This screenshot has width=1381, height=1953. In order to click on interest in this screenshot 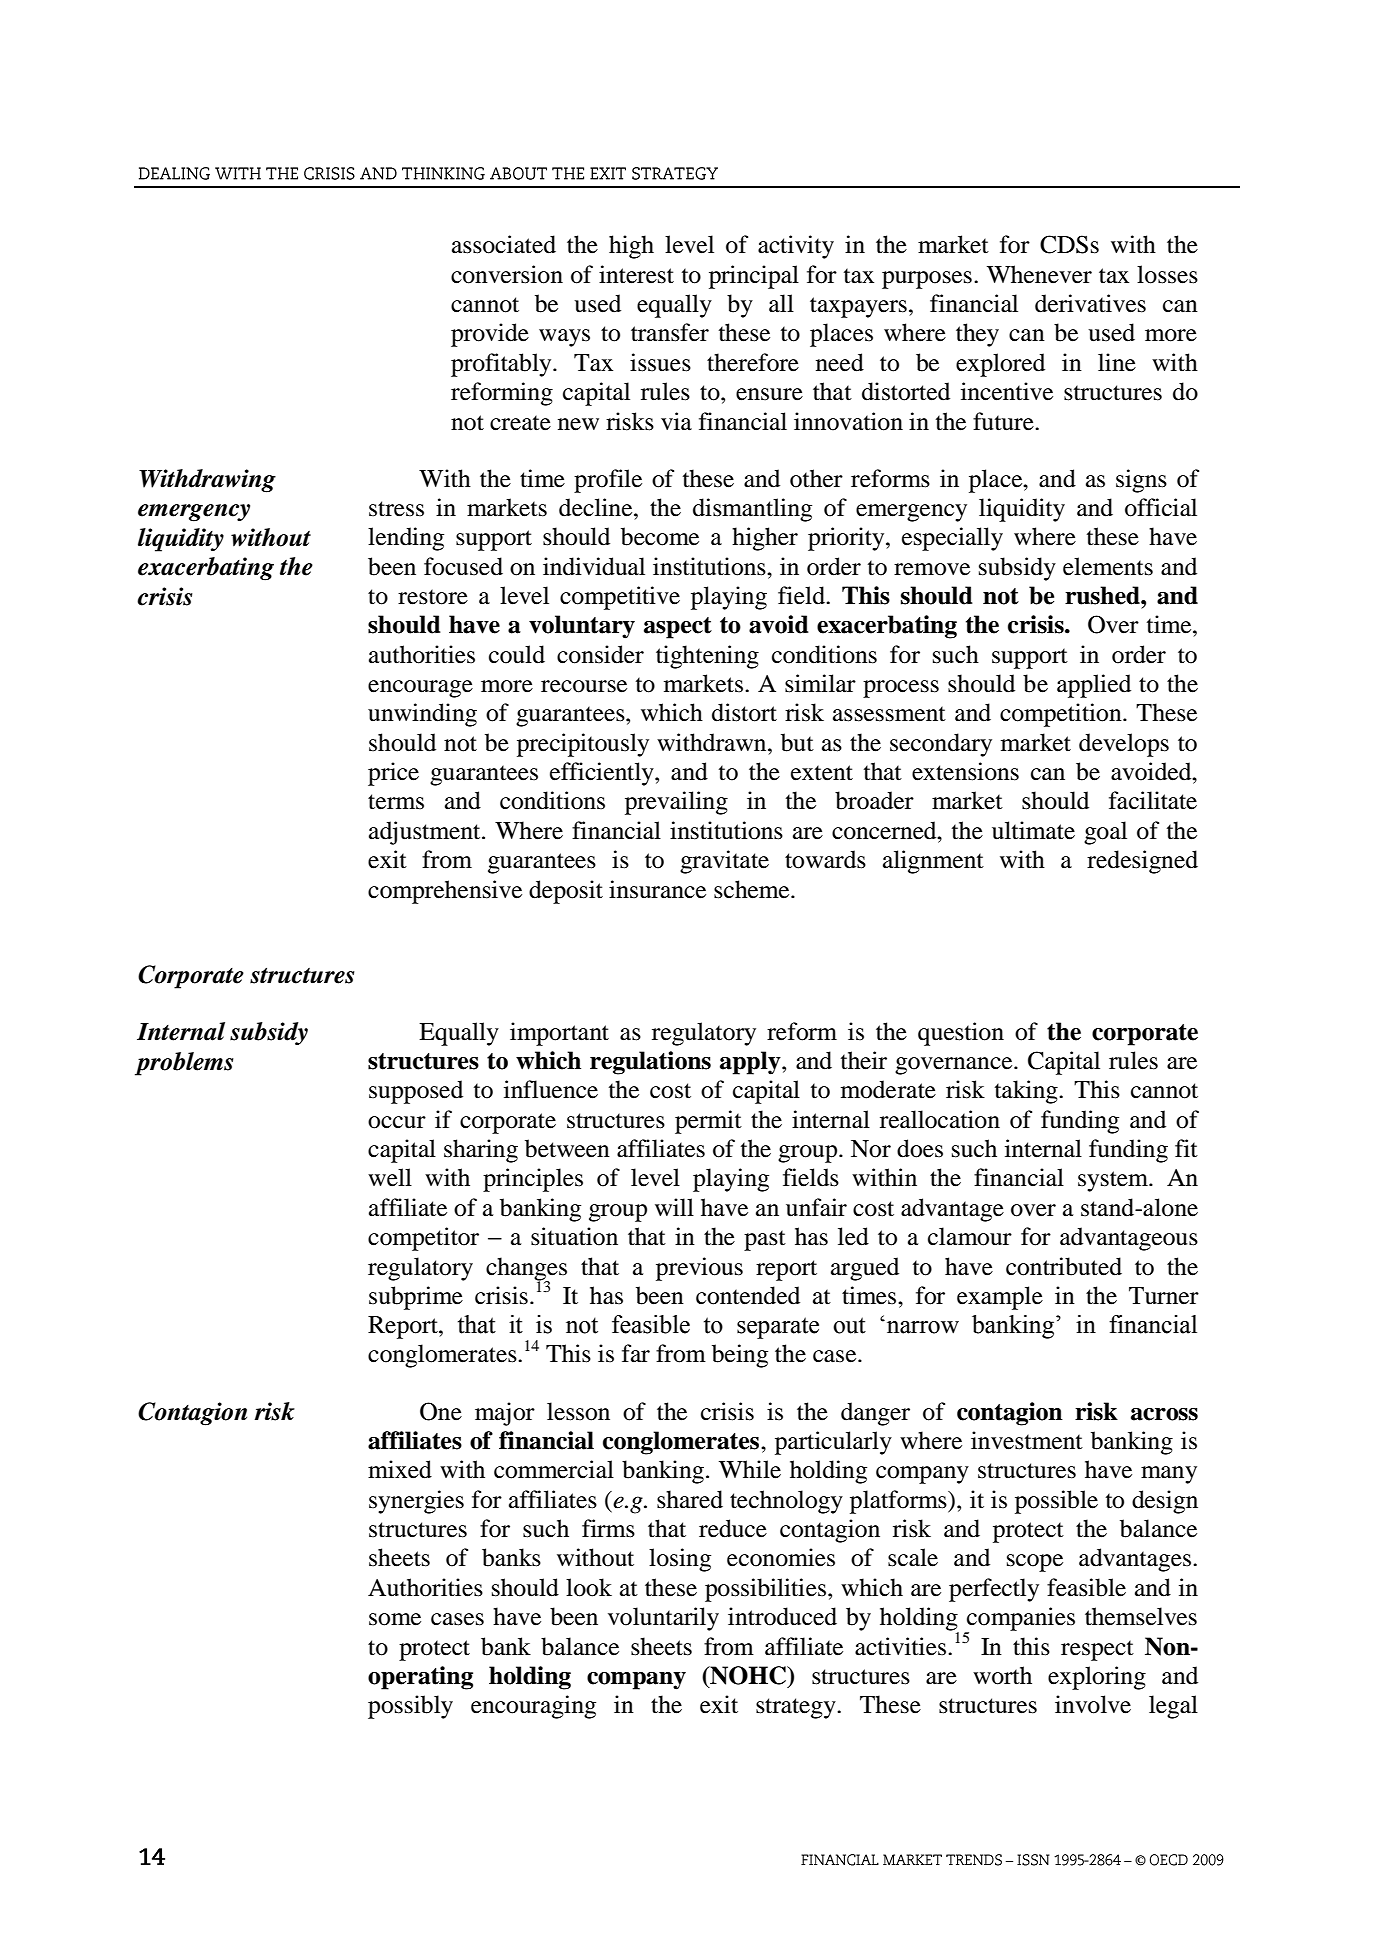, I will do `click(636, 274)`.
